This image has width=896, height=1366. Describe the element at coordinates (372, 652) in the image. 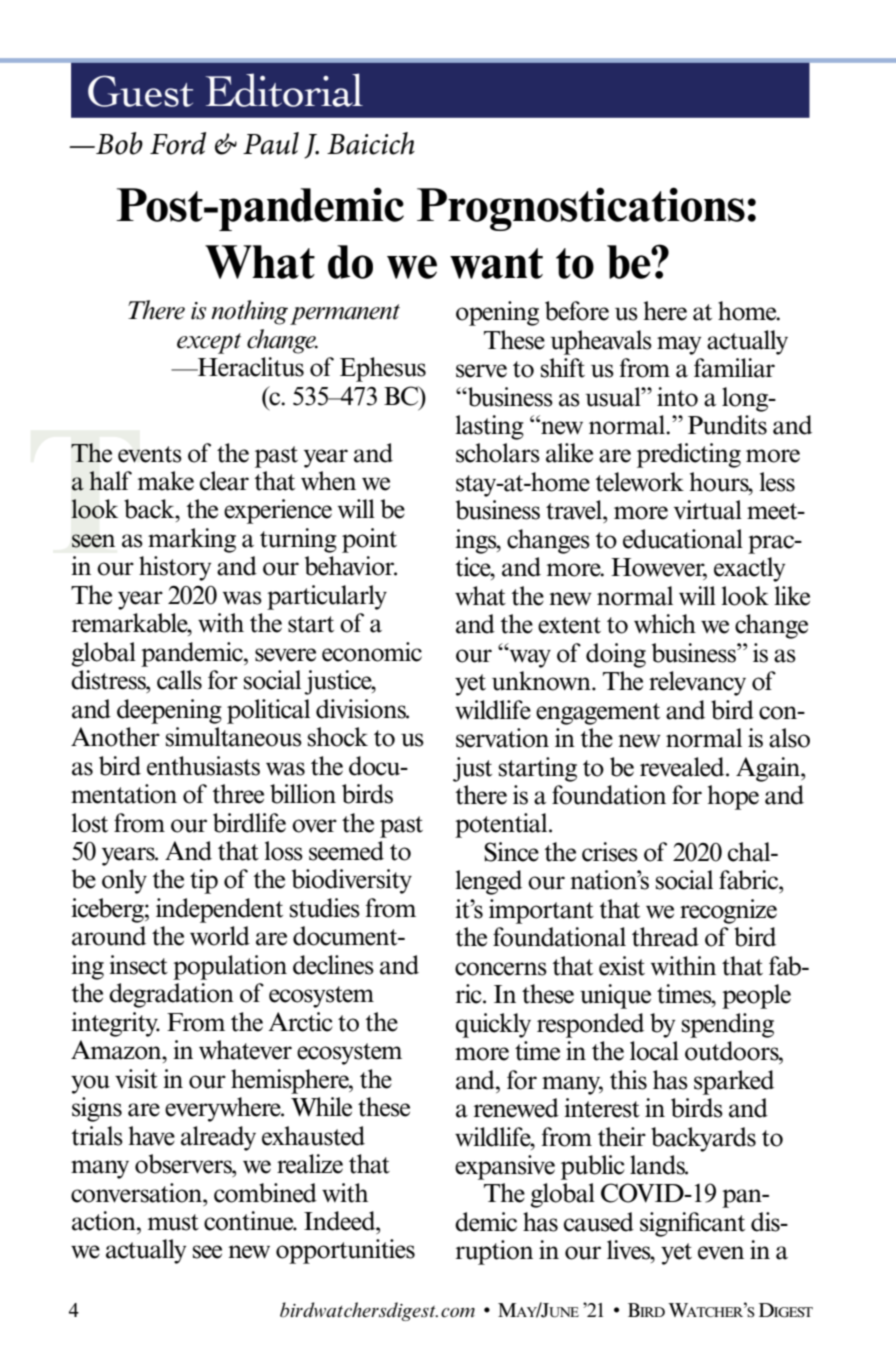

I see `economic` at that location.
